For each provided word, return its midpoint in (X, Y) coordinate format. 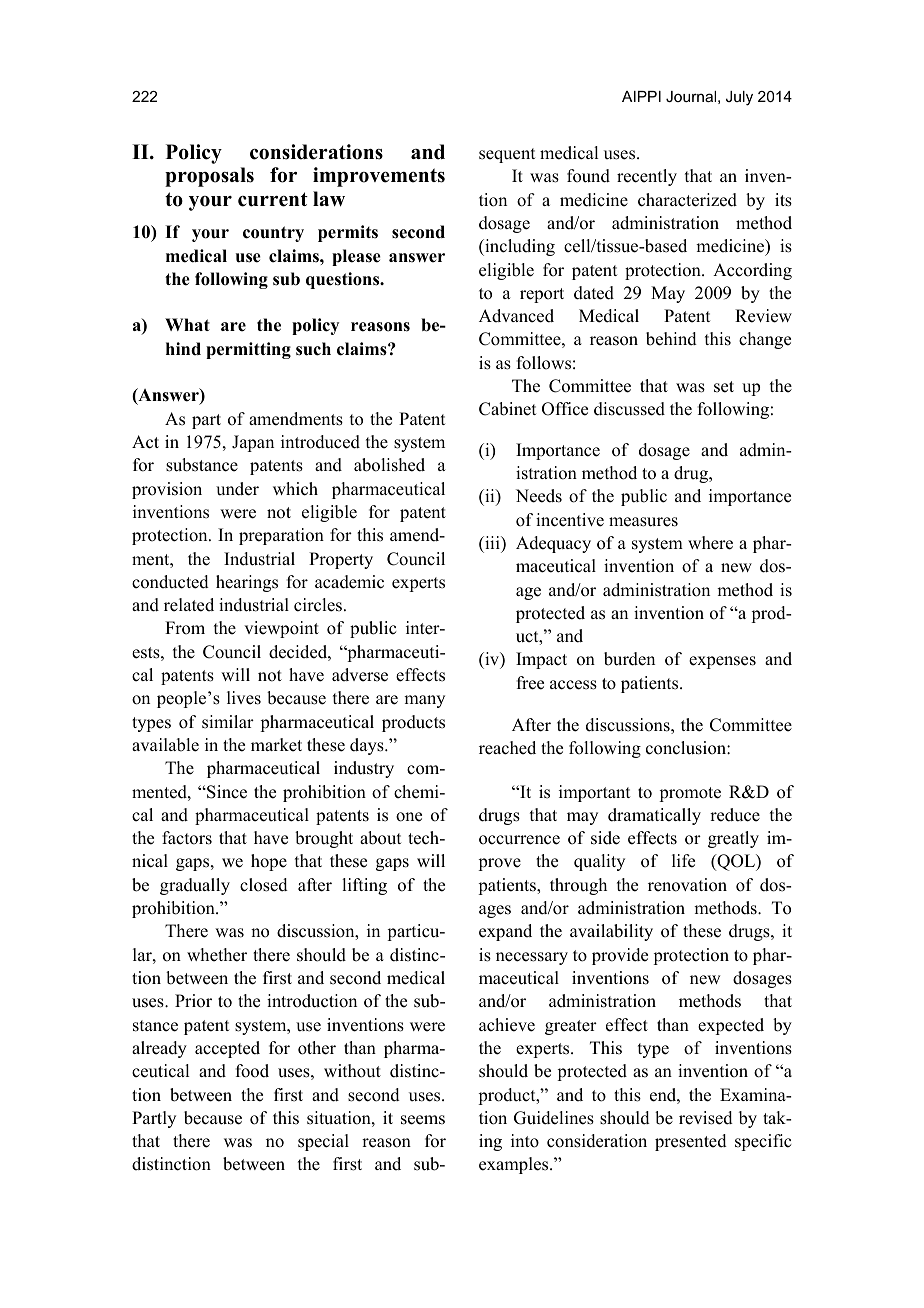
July (739, 98)
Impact (541, 660)
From (185, 628)
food (252, 1071)
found (588, 176)
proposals (209, 177)
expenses (722, 662)
